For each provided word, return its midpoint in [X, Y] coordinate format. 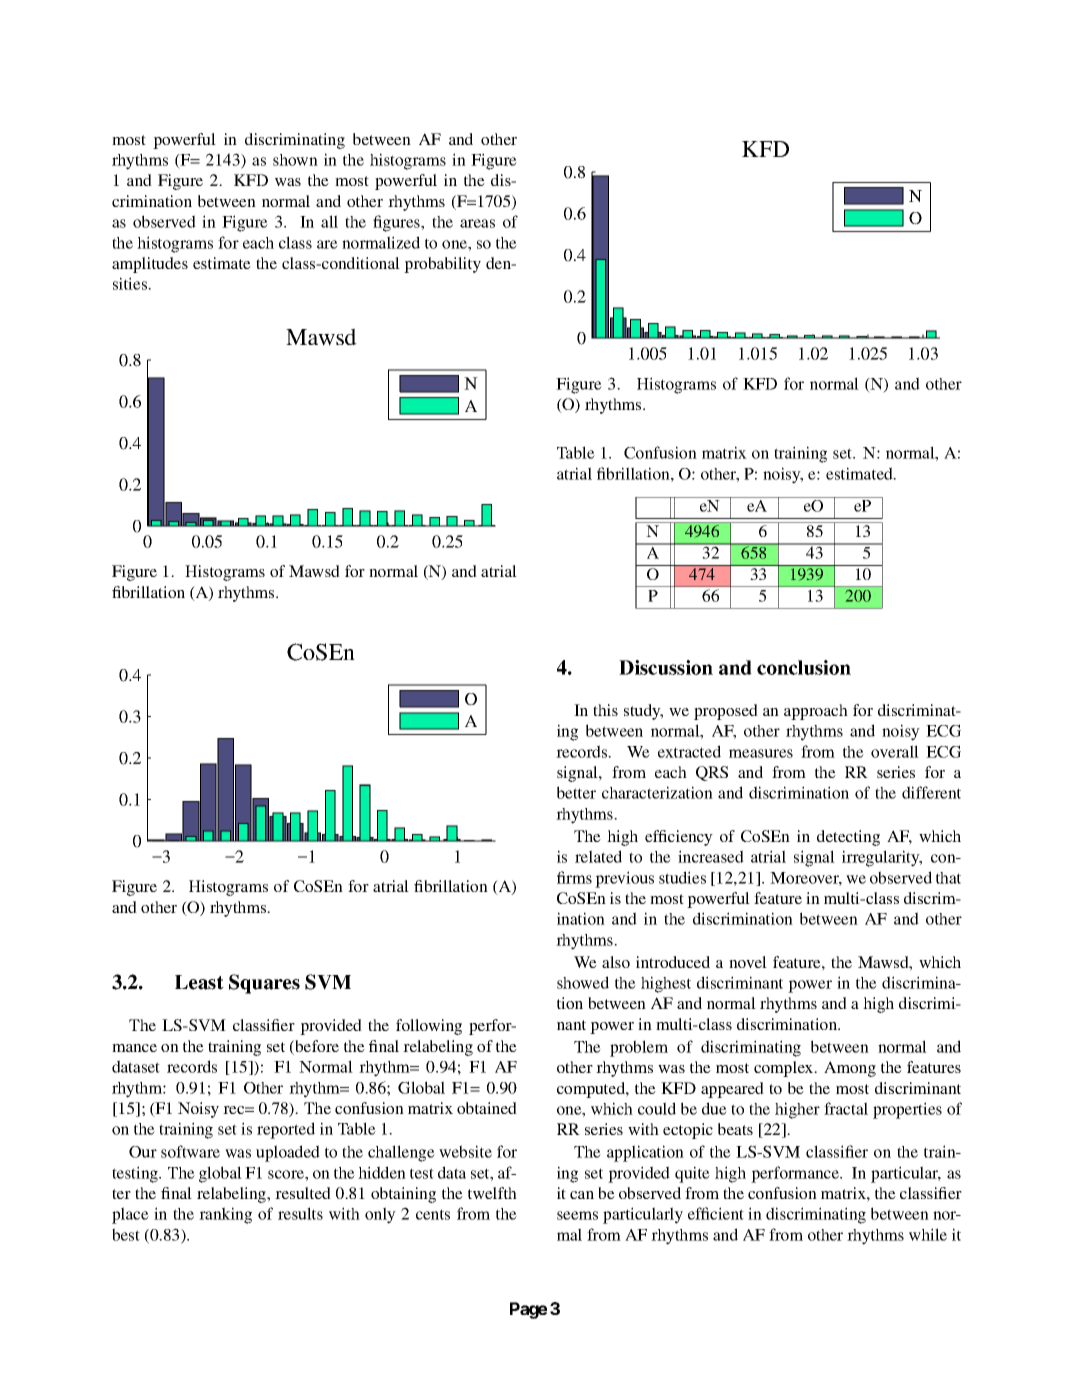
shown [295, 160]
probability [442, 265]
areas [477, 223]
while [928, 1234]
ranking [225, 1215]
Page [528, 1310]
